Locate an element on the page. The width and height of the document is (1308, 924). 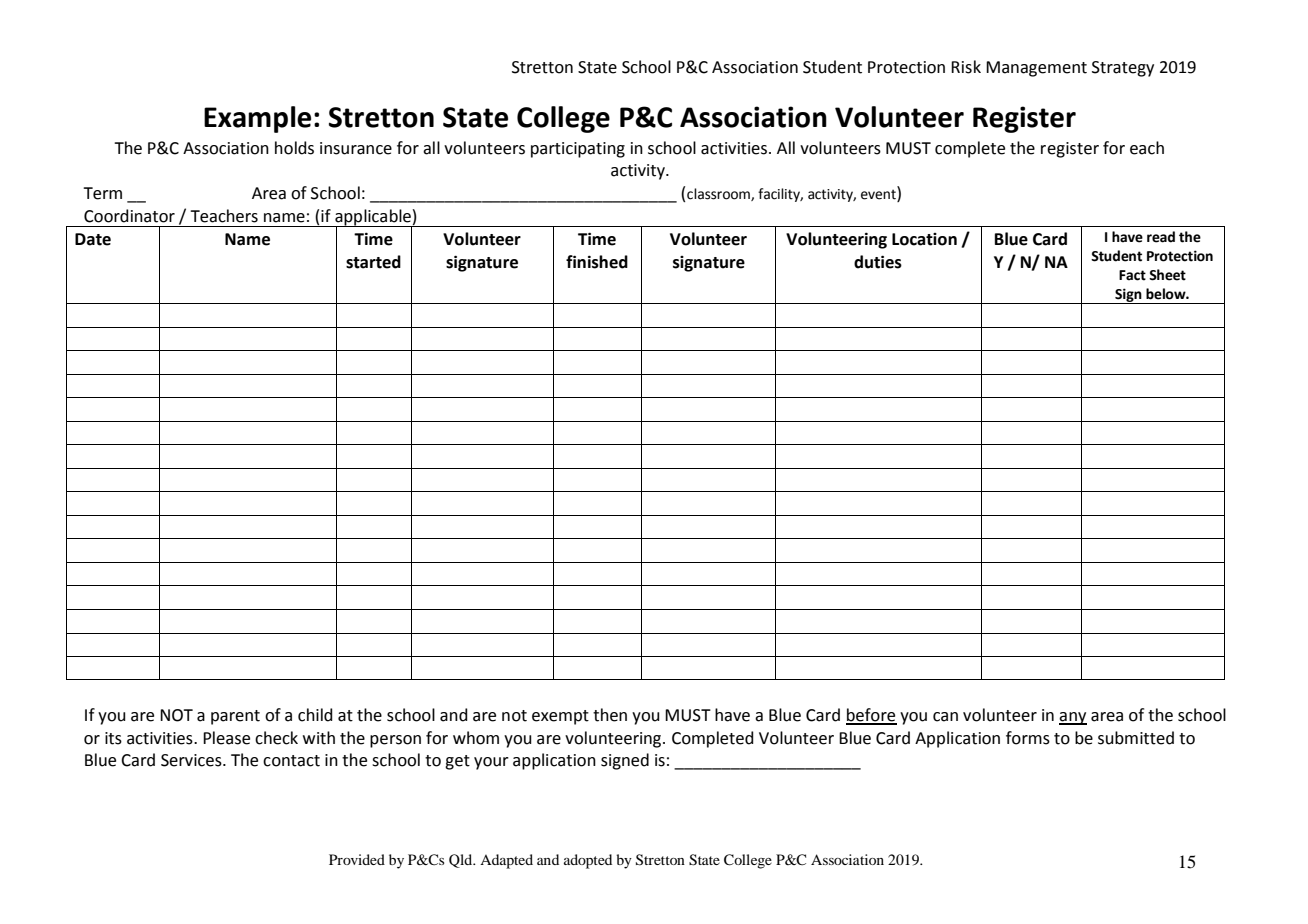
Provided is located at coordinates (357, 859).
